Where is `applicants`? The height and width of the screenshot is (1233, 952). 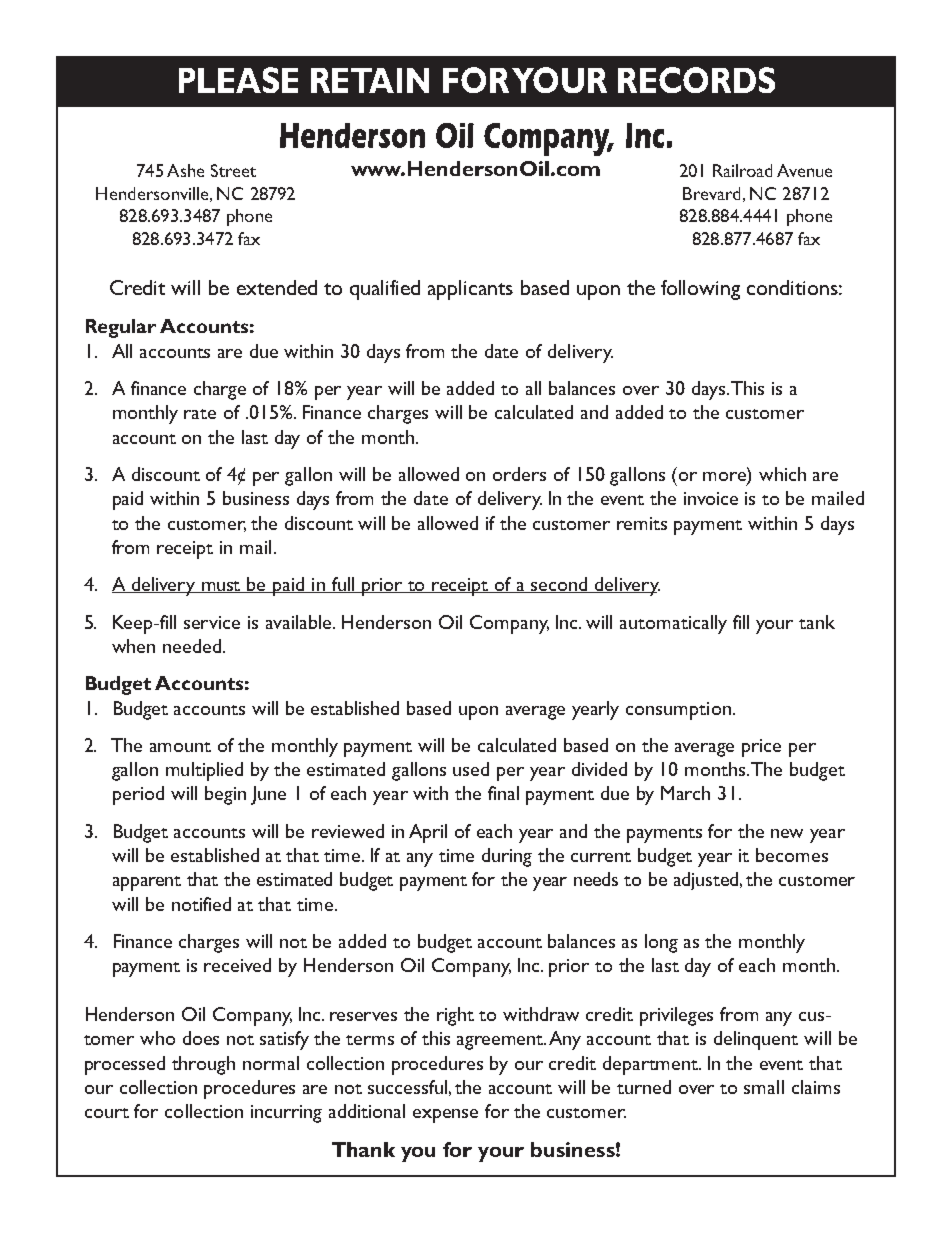 applicants is located at coordinates (470, 290).
